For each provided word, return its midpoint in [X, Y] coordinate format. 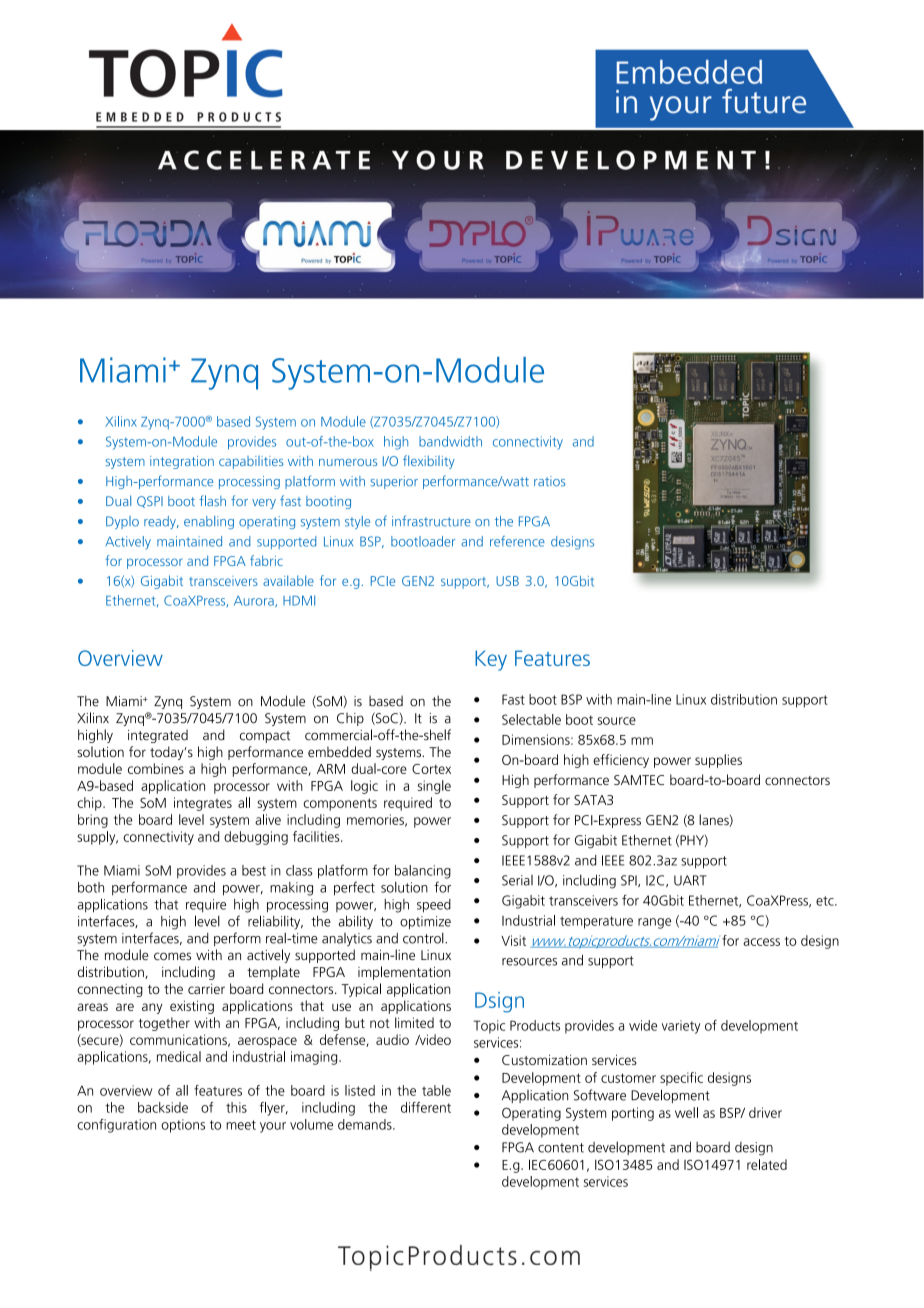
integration [182, 462]
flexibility [429, 462]
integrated [158, 736]
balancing [423, 872]
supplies [718, 761]
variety [681, 1027]
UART [690, 880]
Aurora [255, 601]
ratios [549, 481]
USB [507, 581]
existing [192, 1007]
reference [517, 541]
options [183, 1126]
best [254, 870]
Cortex [431, 769]
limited [414, 1022]
